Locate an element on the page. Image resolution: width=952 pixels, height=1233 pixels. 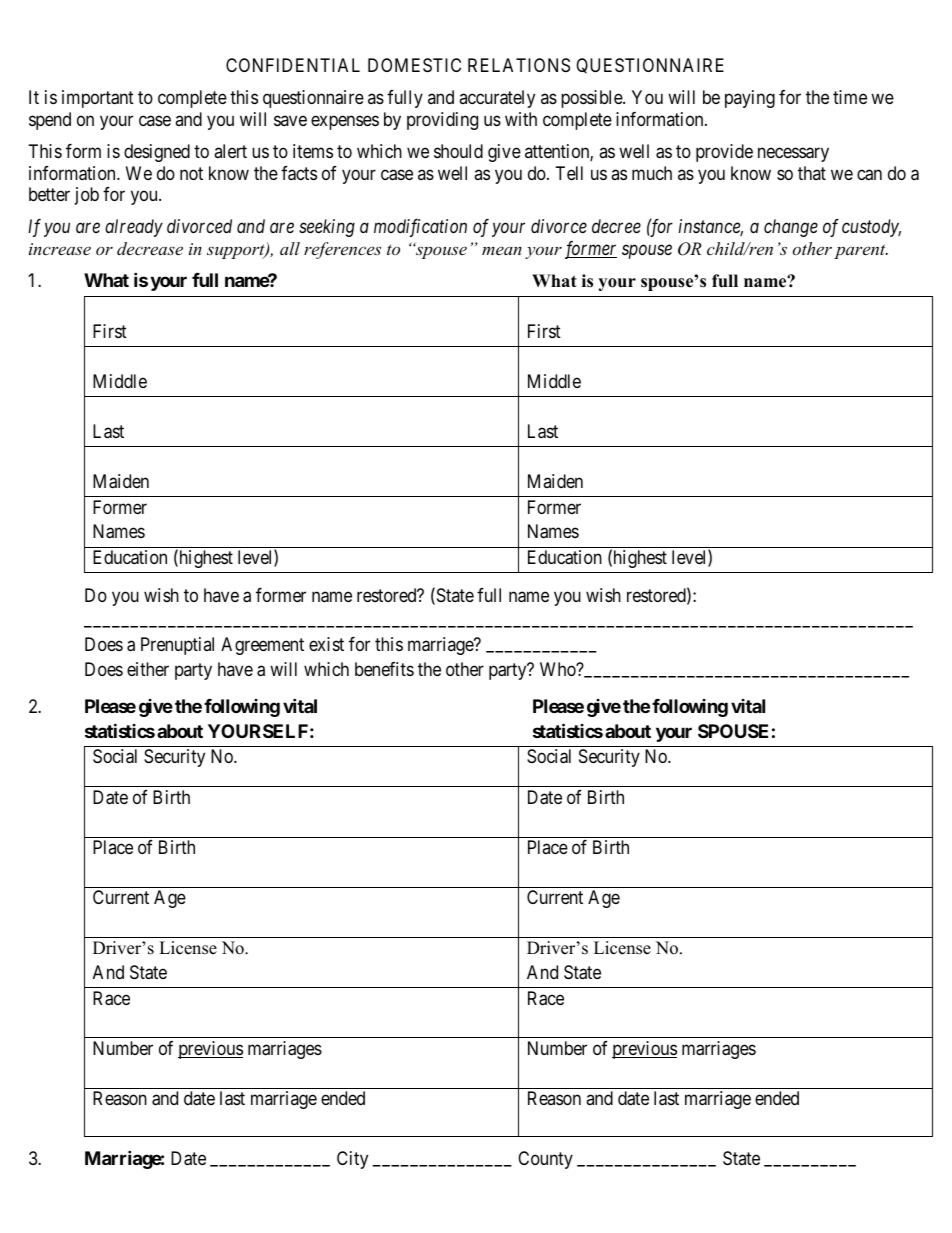
paying is located at coordinates (750, 99).
